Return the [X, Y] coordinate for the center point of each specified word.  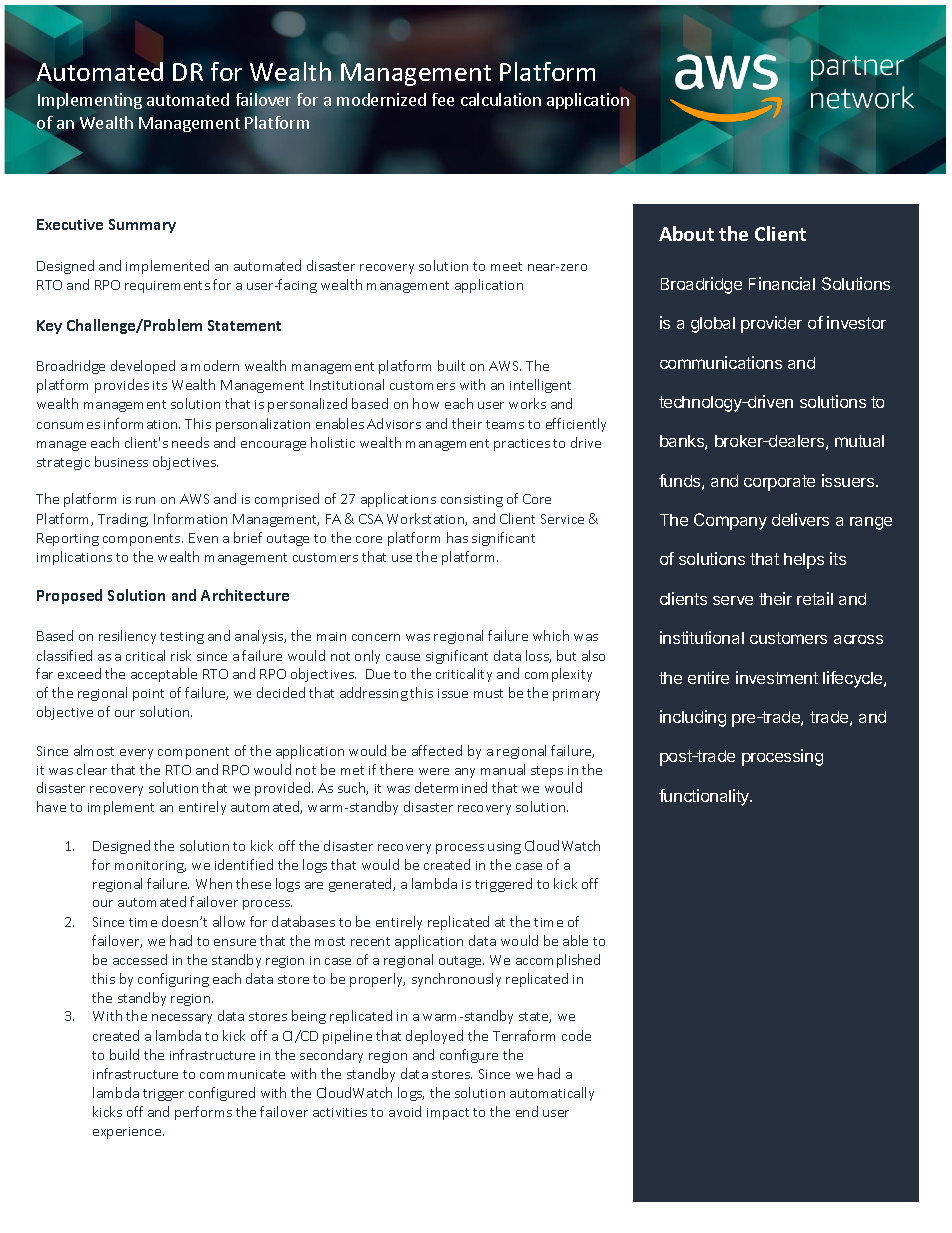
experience [128, 1133]
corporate [779, 483]
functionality [705, 797]
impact [448, 1114]
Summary [142, 226]
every [136, 754]
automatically [552, 1094]
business [121, 461]
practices [522, 445]
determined [451, 787]
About [686, 233]
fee [443, 99]
